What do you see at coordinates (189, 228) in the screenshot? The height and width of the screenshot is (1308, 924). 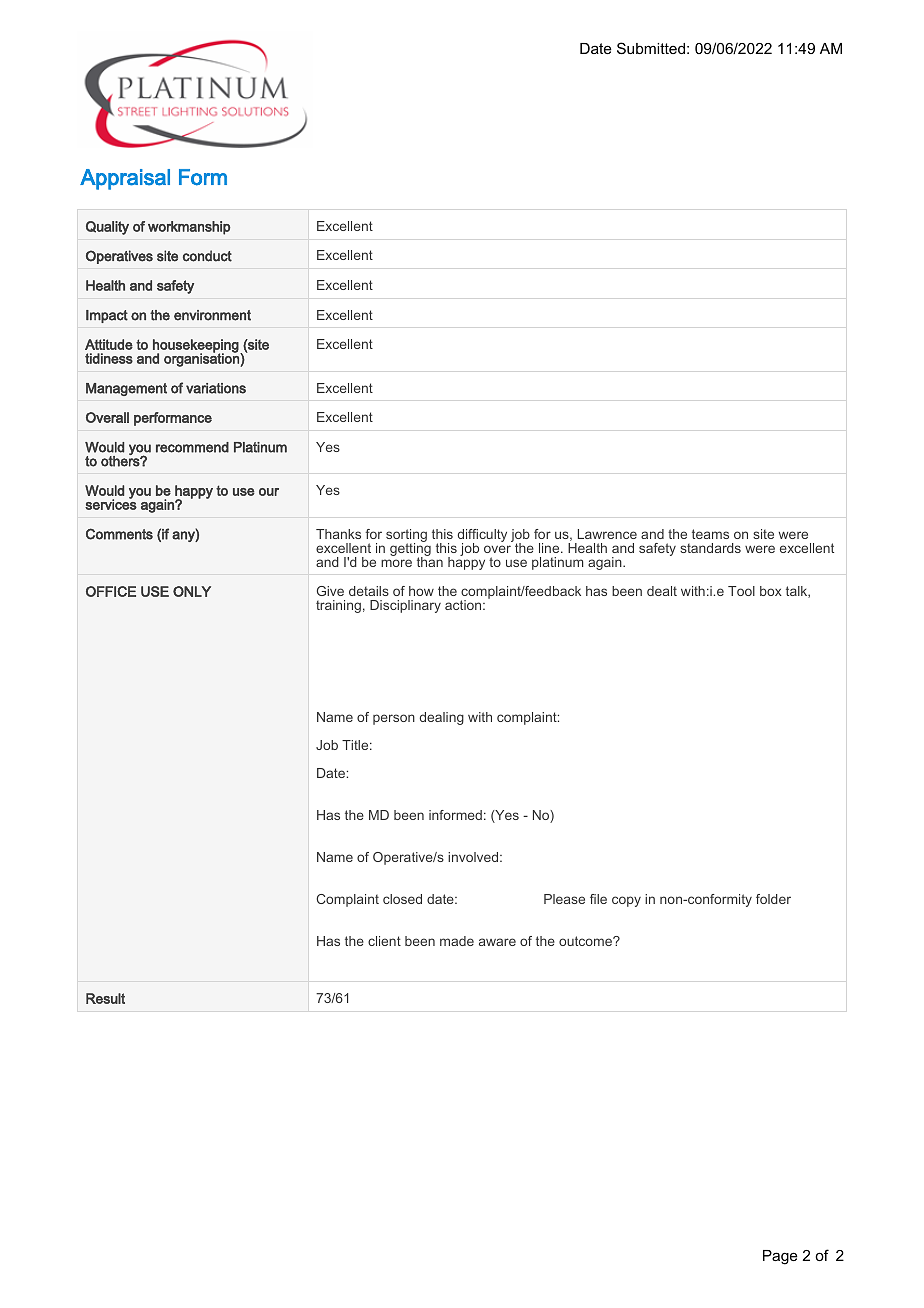 I see `workmanship` at bounding box center [189, 228].
